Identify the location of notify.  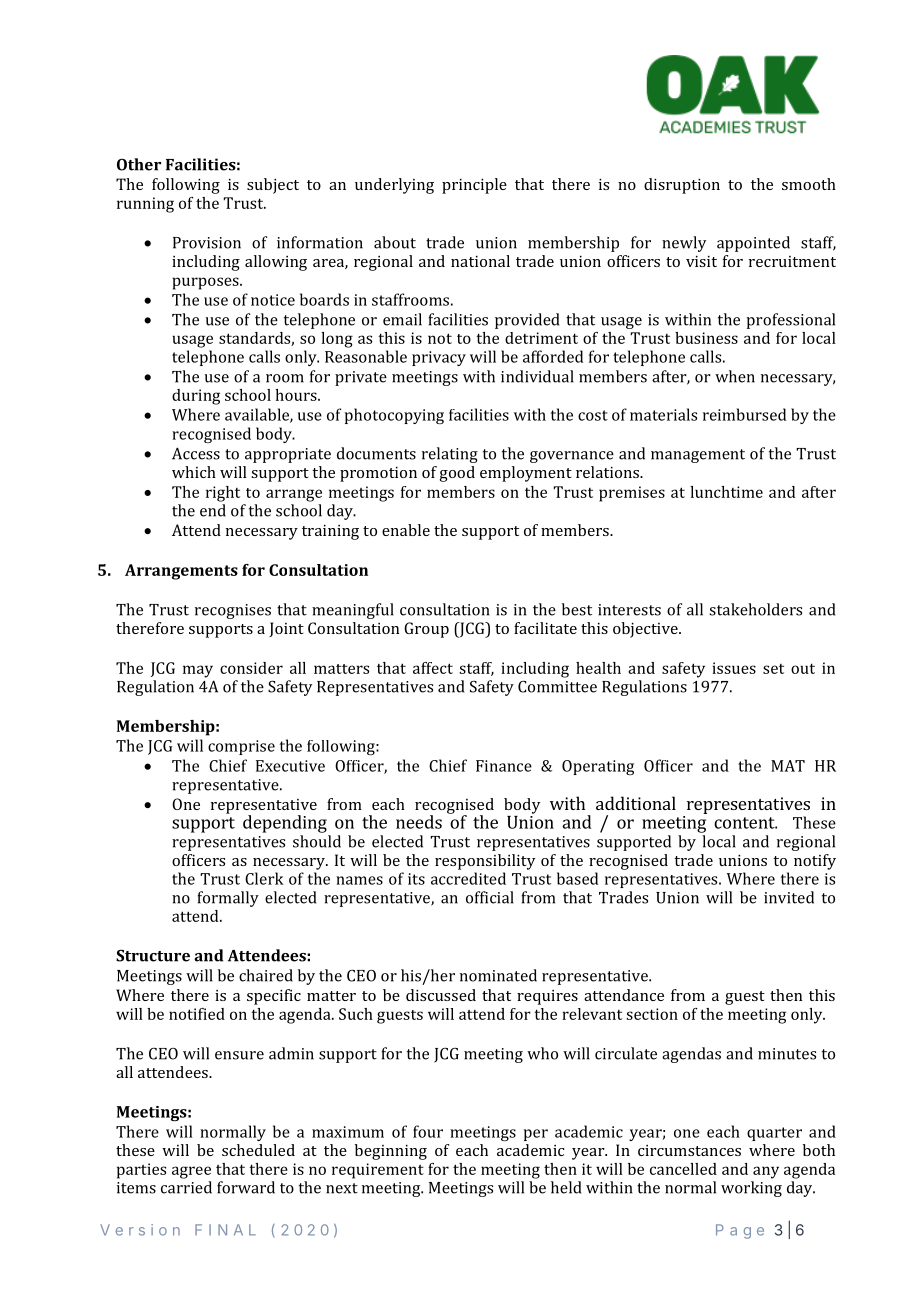
(815, 862).
